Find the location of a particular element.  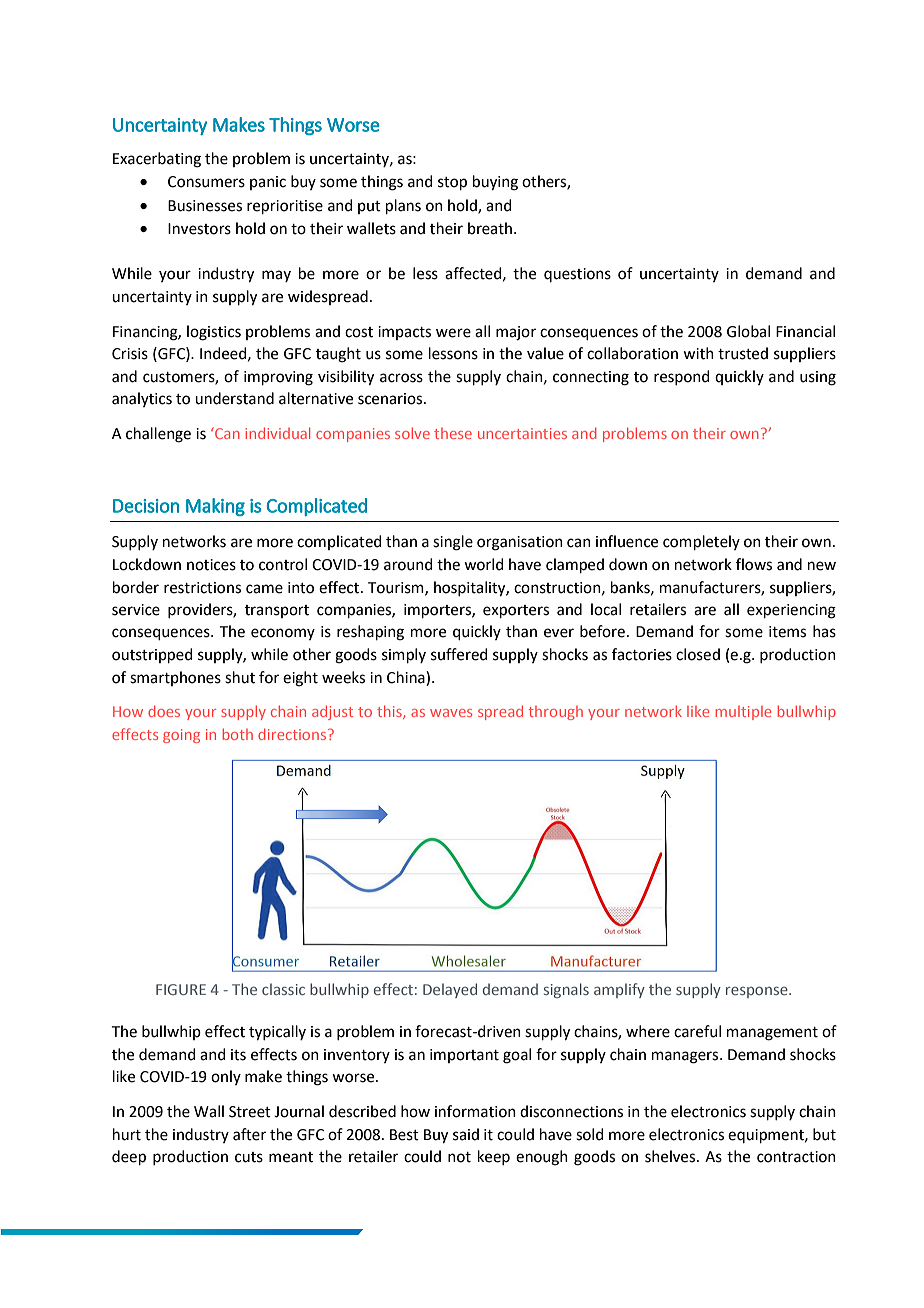

shut is located at coordinates (240, 677).
